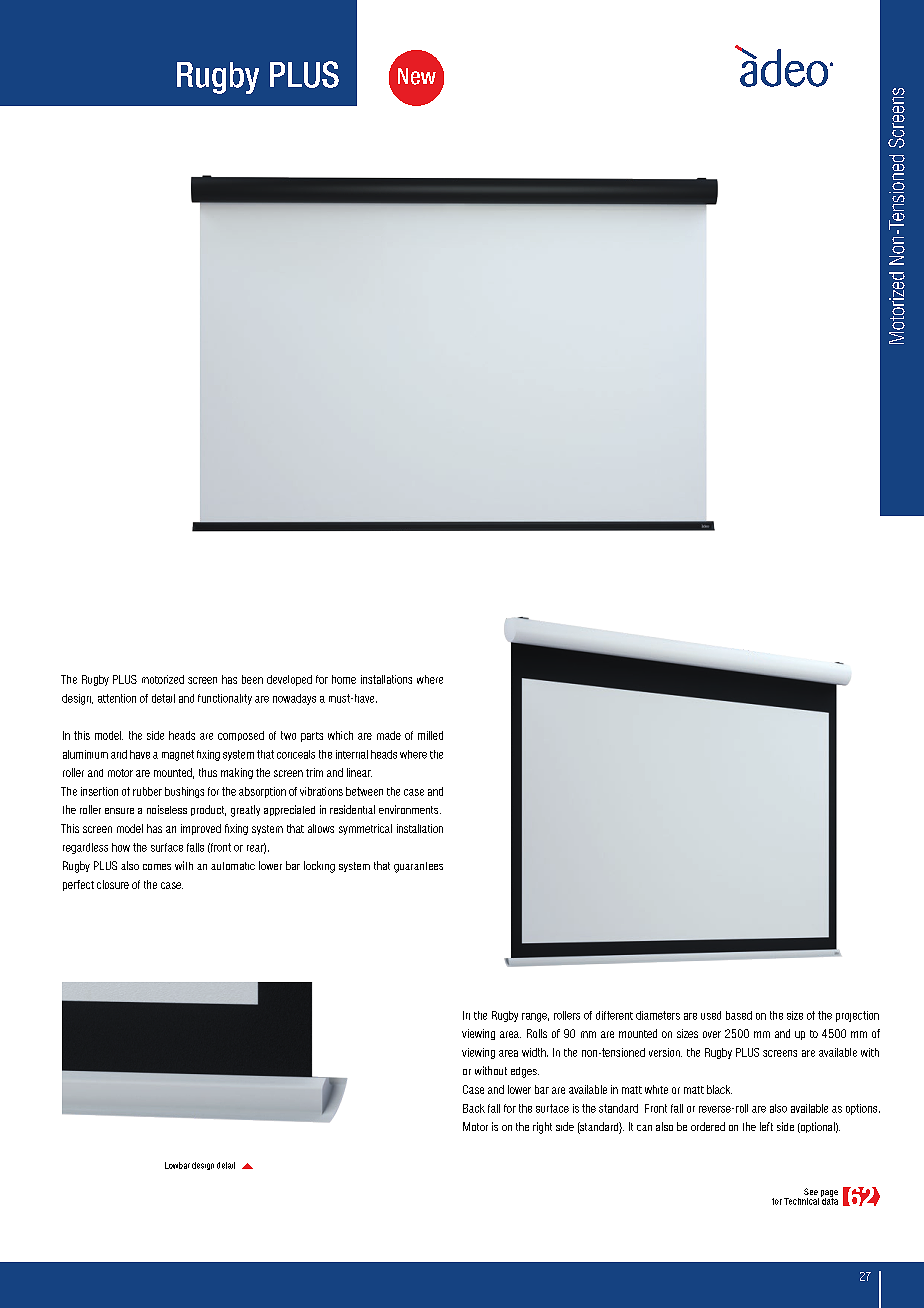 Image resolution: width=924 pixels, height=1308 pixels. What do you see at coordinates (430, 735) in the image?
I see `milled` at bounding box center [430, 735].
